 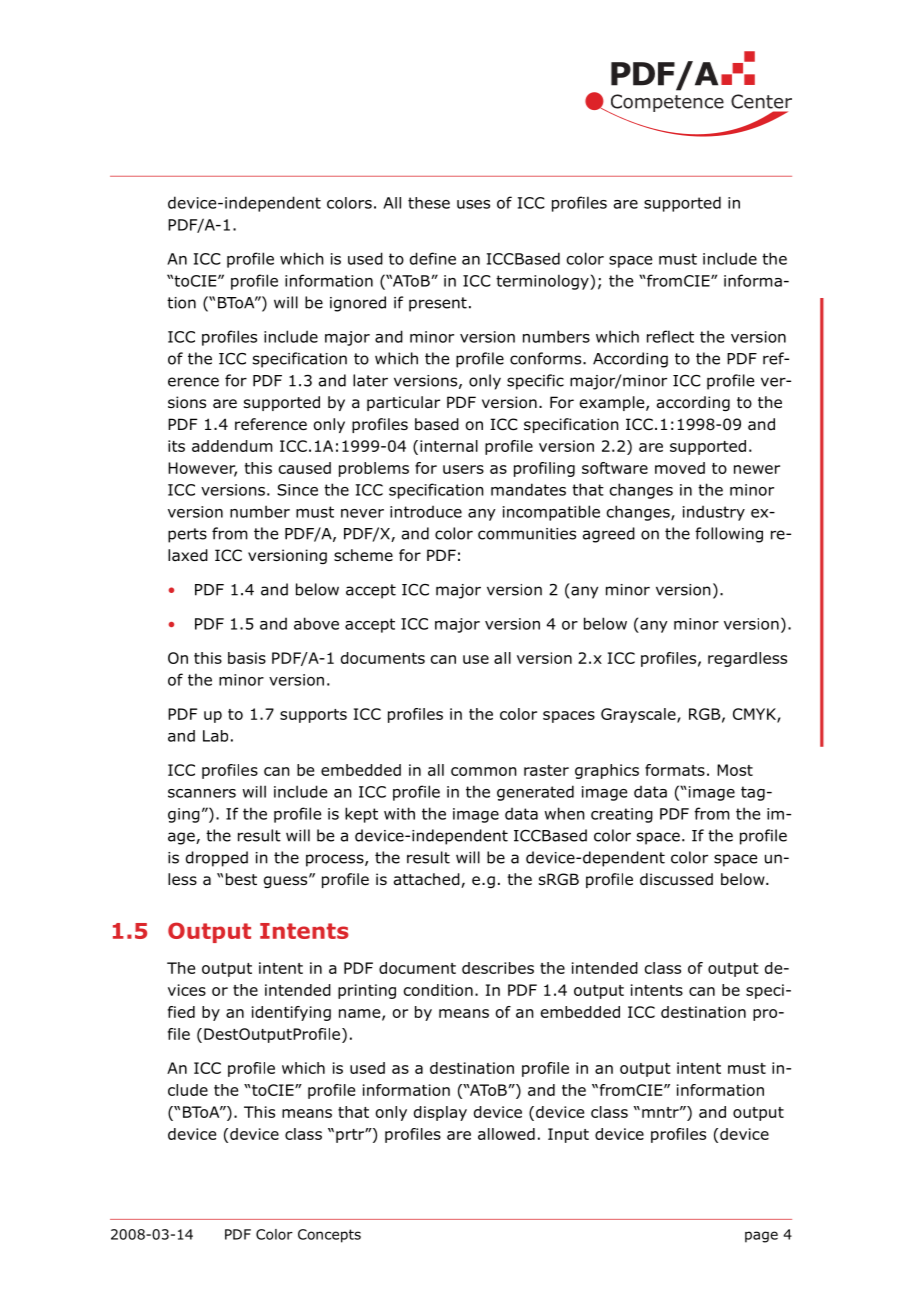 I want to click on internal, so click(x=449, y=446).
